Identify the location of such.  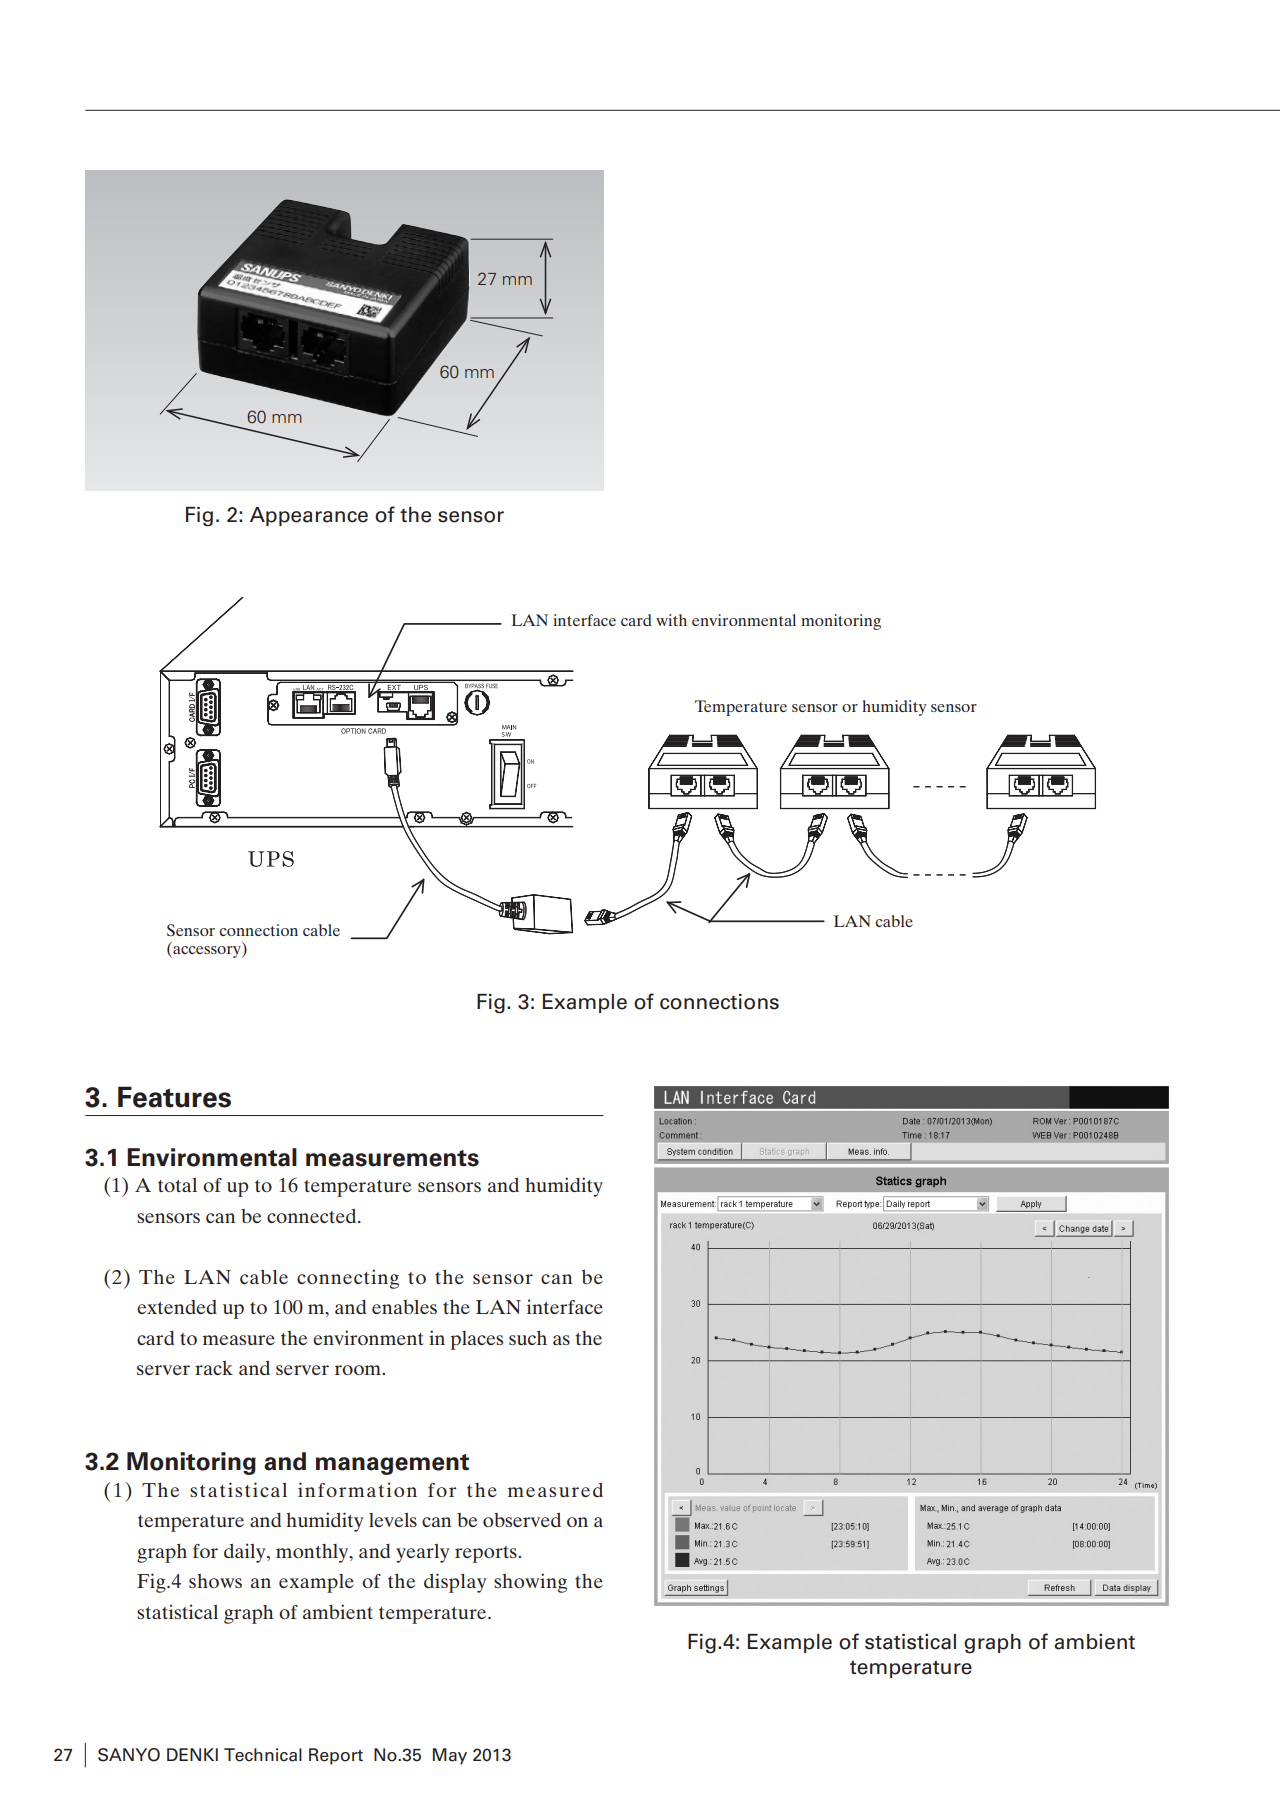
(528, 1338).
